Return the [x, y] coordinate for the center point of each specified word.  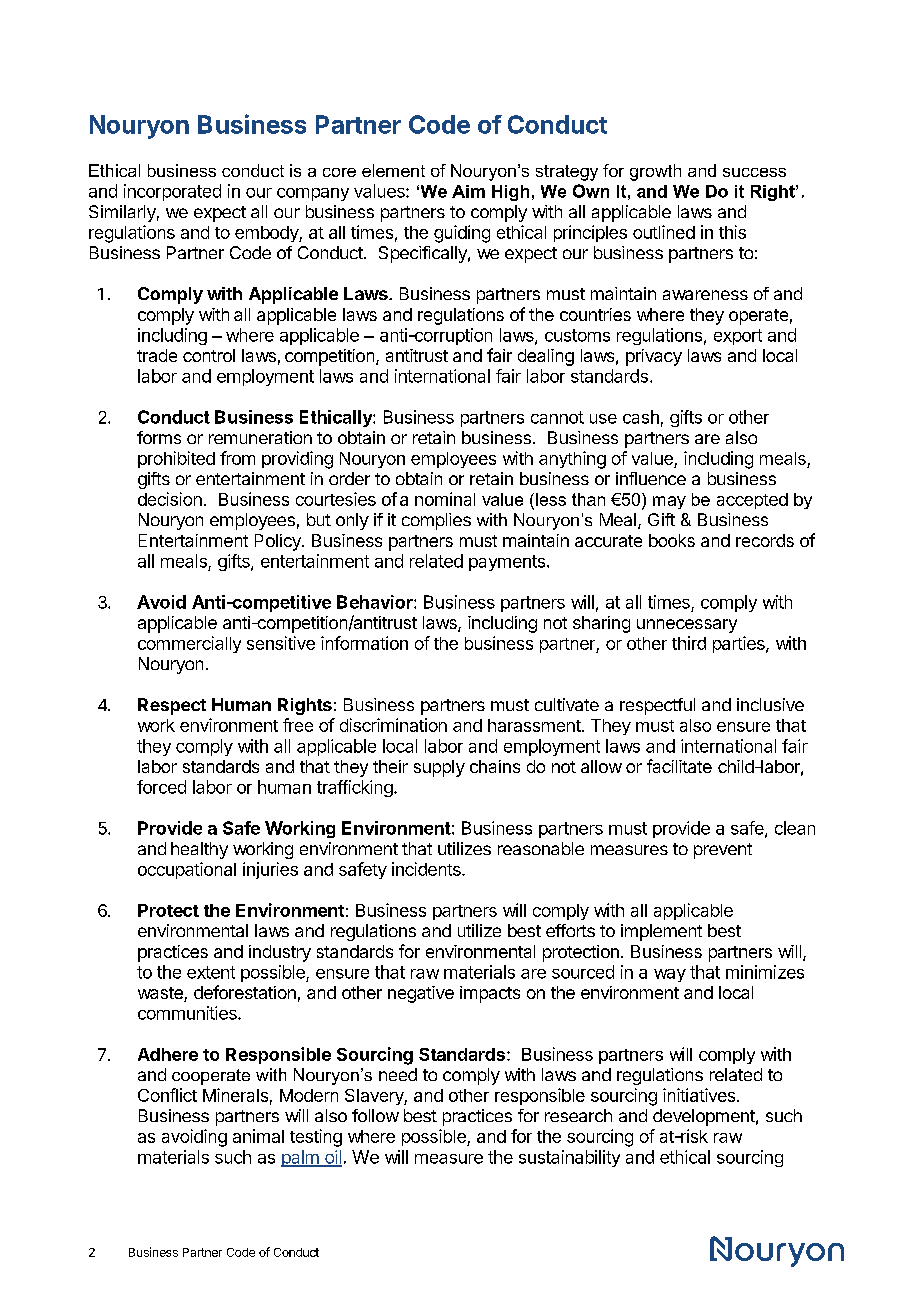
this [732, 232]
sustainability [569, 1158]
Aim [468, 191]
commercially [189, 644]
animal [258, 1136]
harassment [535, 725]
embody [267, 234]
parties [740, 644]
